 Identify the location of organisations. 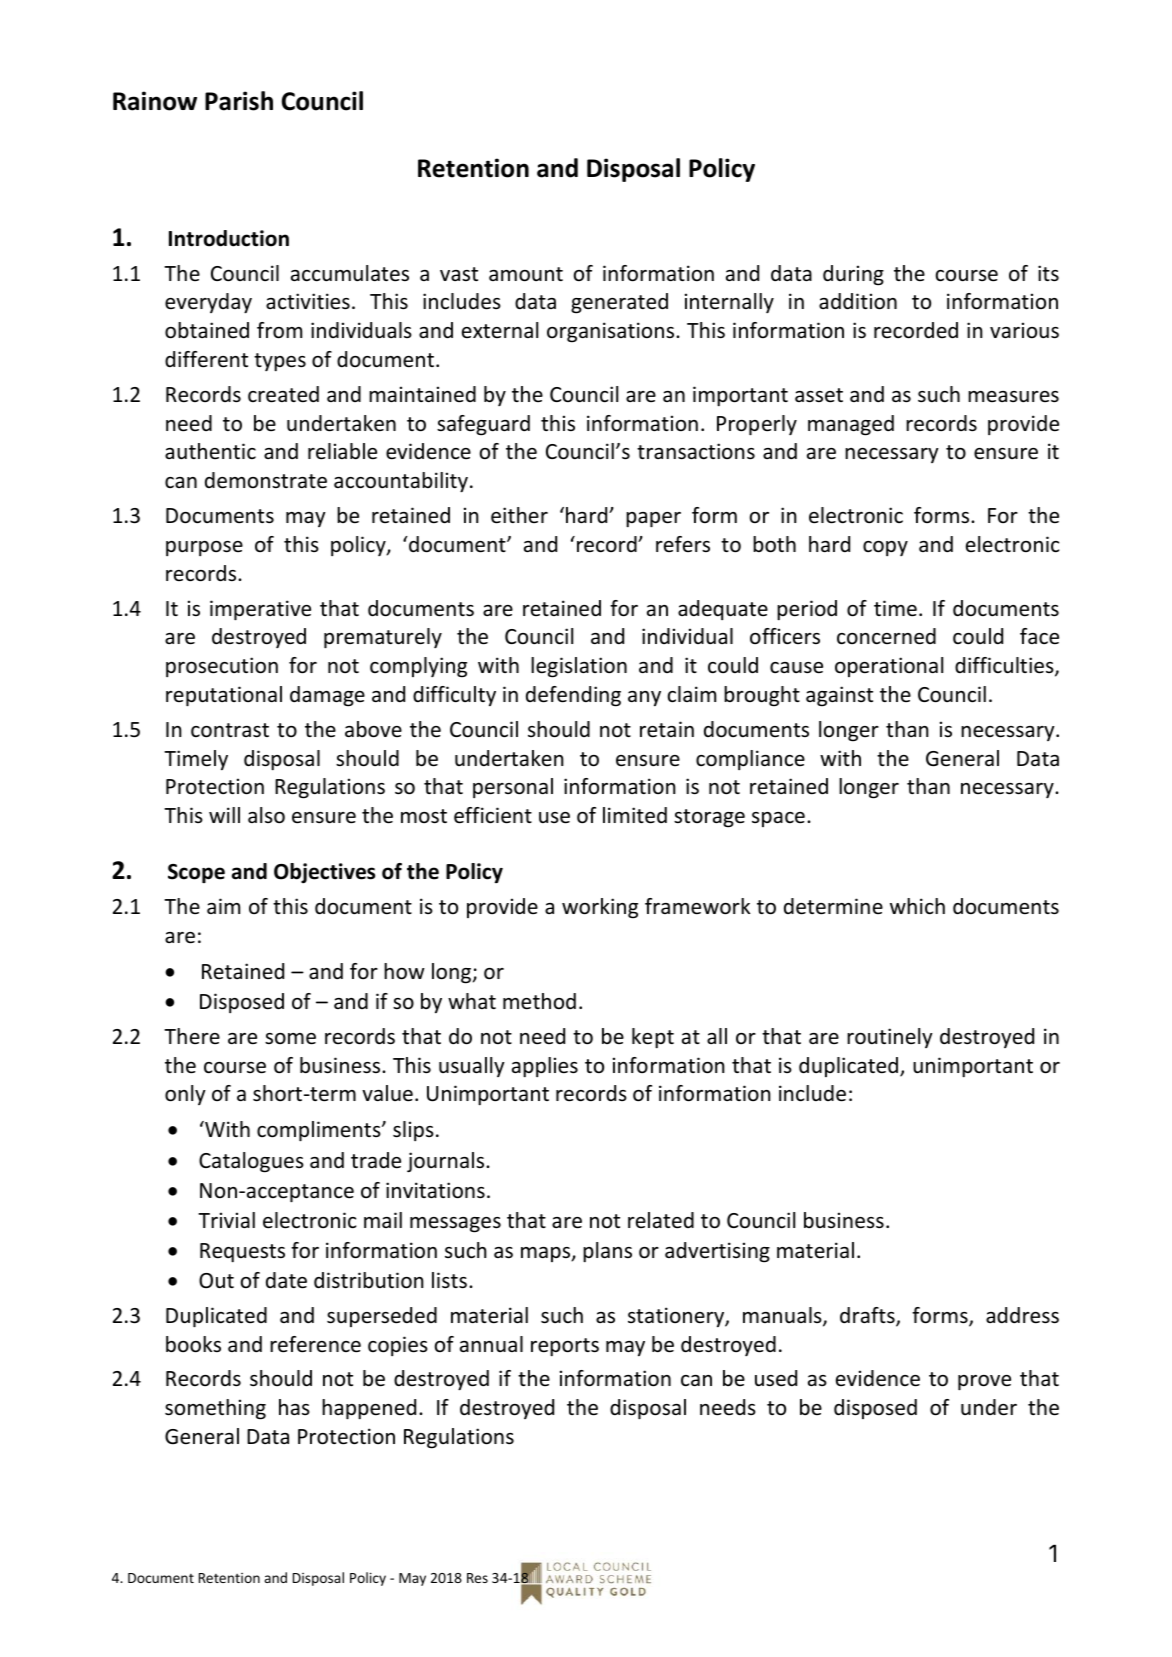
(612, 332).
